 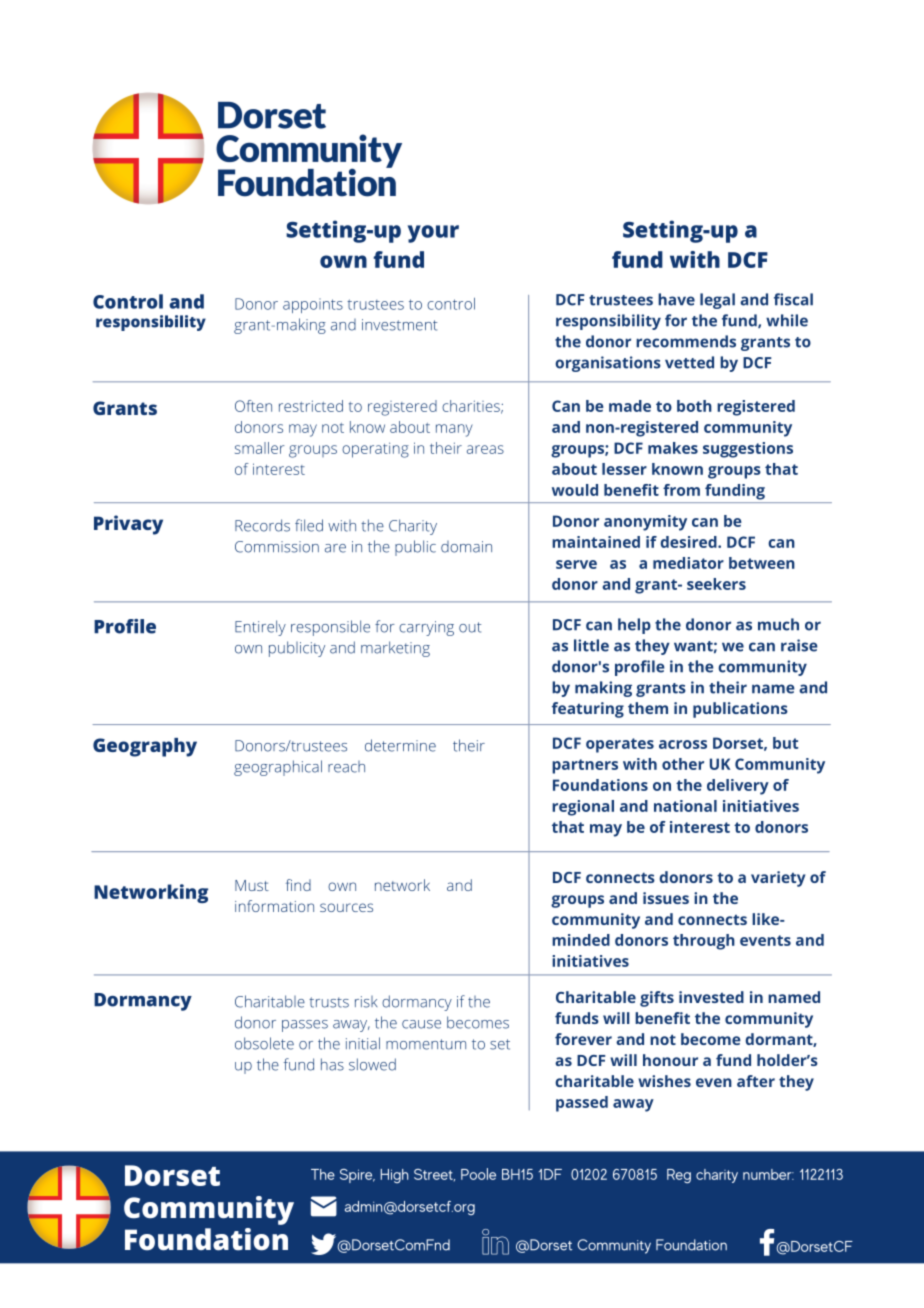 What do you see at coordinates (357, 1176) in the screenshot?
I see `Spire` at bounding box center [357, 1176].
